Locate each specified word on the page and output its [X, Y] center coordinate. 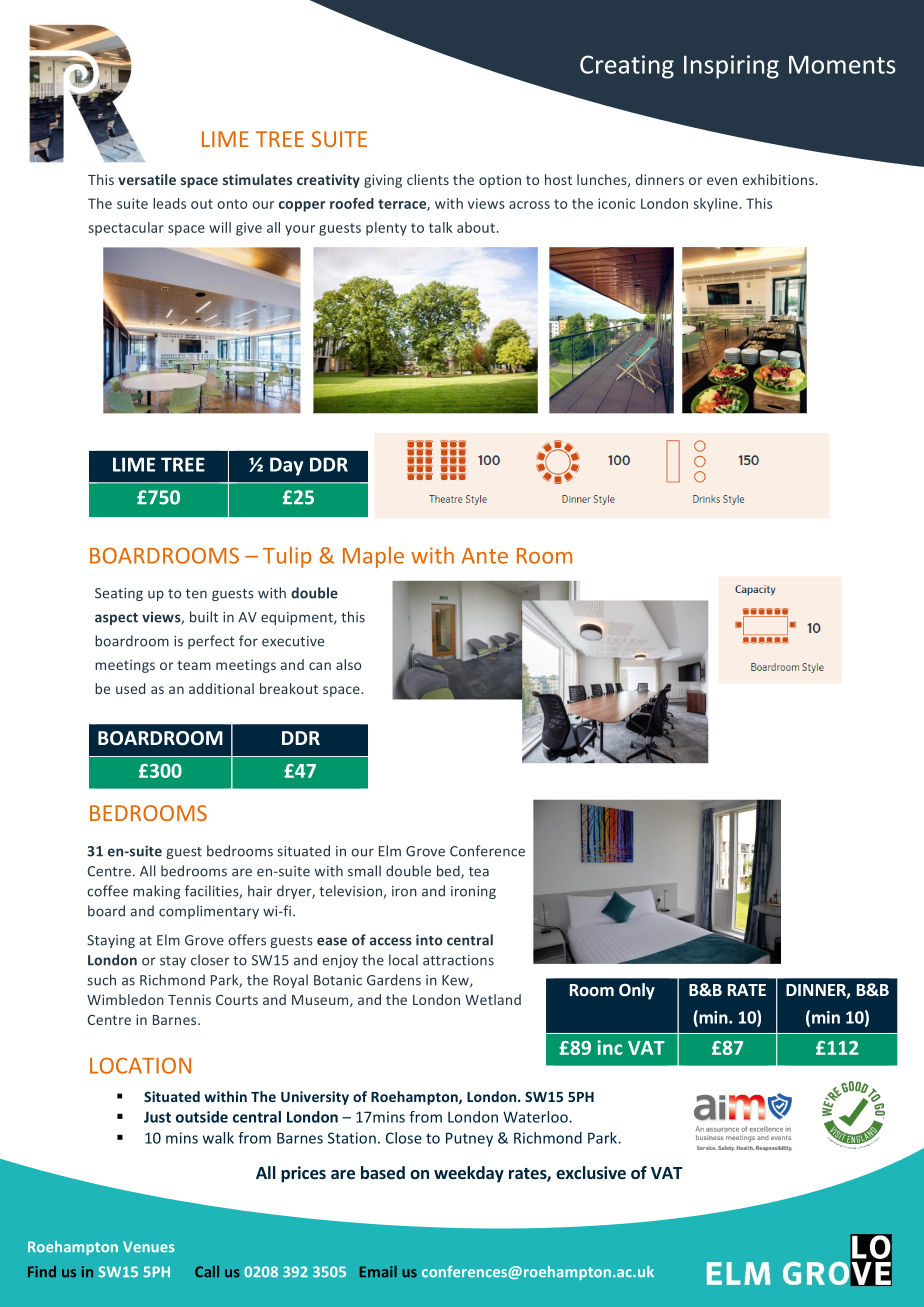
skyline [715, 205]
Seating [119, 594]
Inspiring [731, 67]
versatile [147, 179]
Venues [149, 1247]
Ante [484, 556]
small [364, 871]
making [156, 892]
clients [428, 179]
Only [637, 991]
